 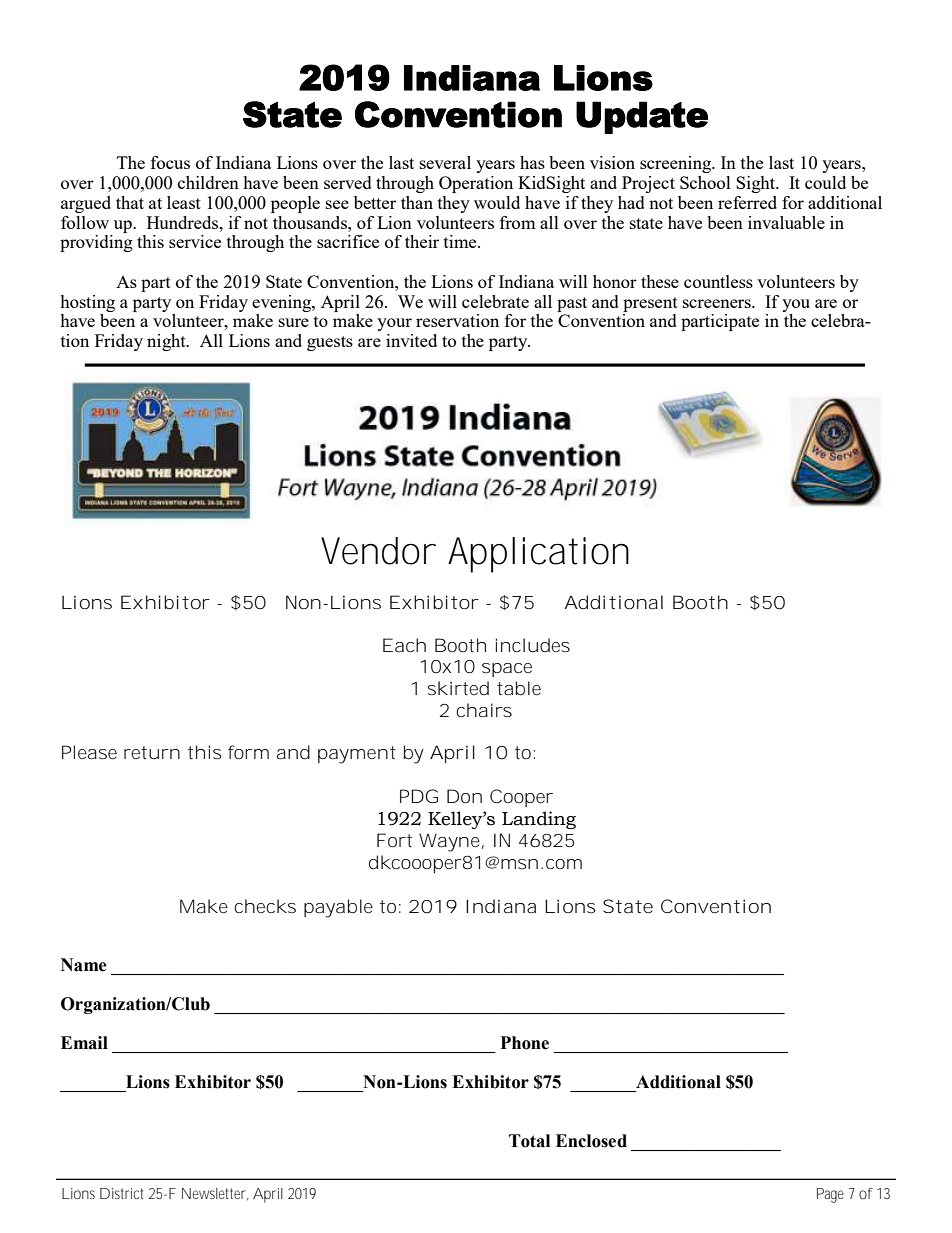 I want to click on Newsletter, so click(x=213, y=1193).
